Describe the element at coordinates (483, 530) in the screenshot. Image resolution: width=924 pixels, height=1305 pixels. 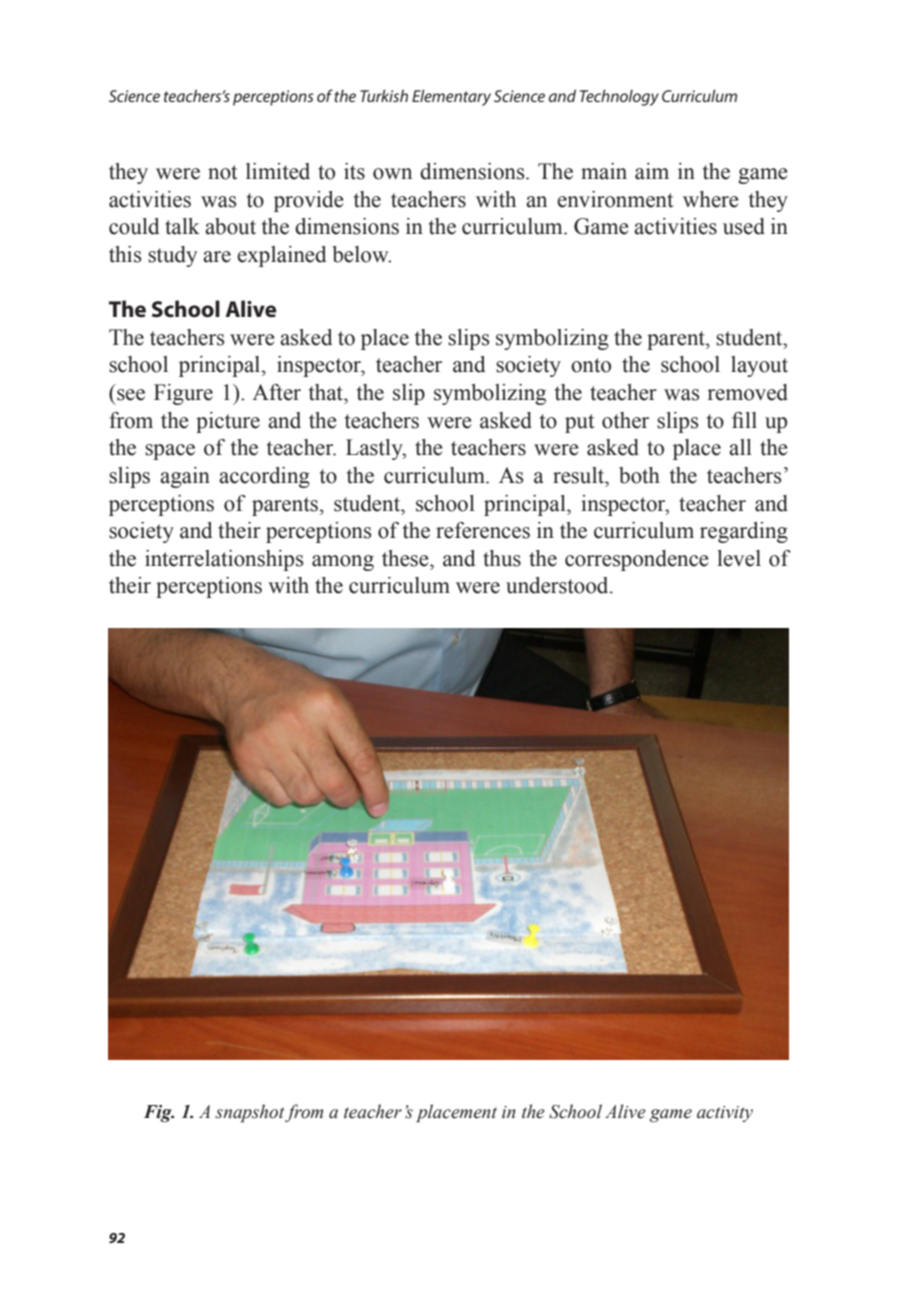
I see `references` at that location.
